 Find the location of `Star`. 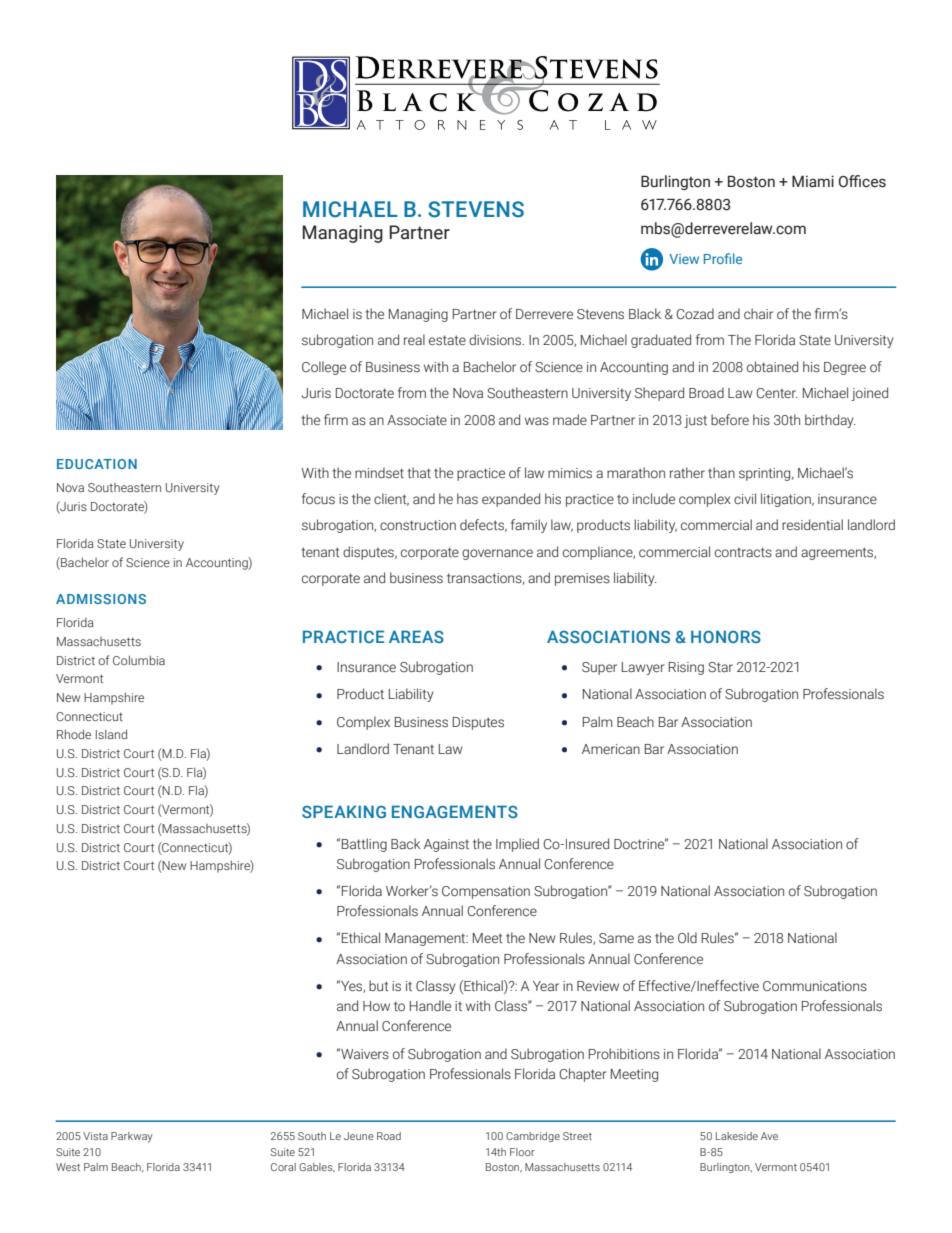

Star is located at coordinates (720, 667).
